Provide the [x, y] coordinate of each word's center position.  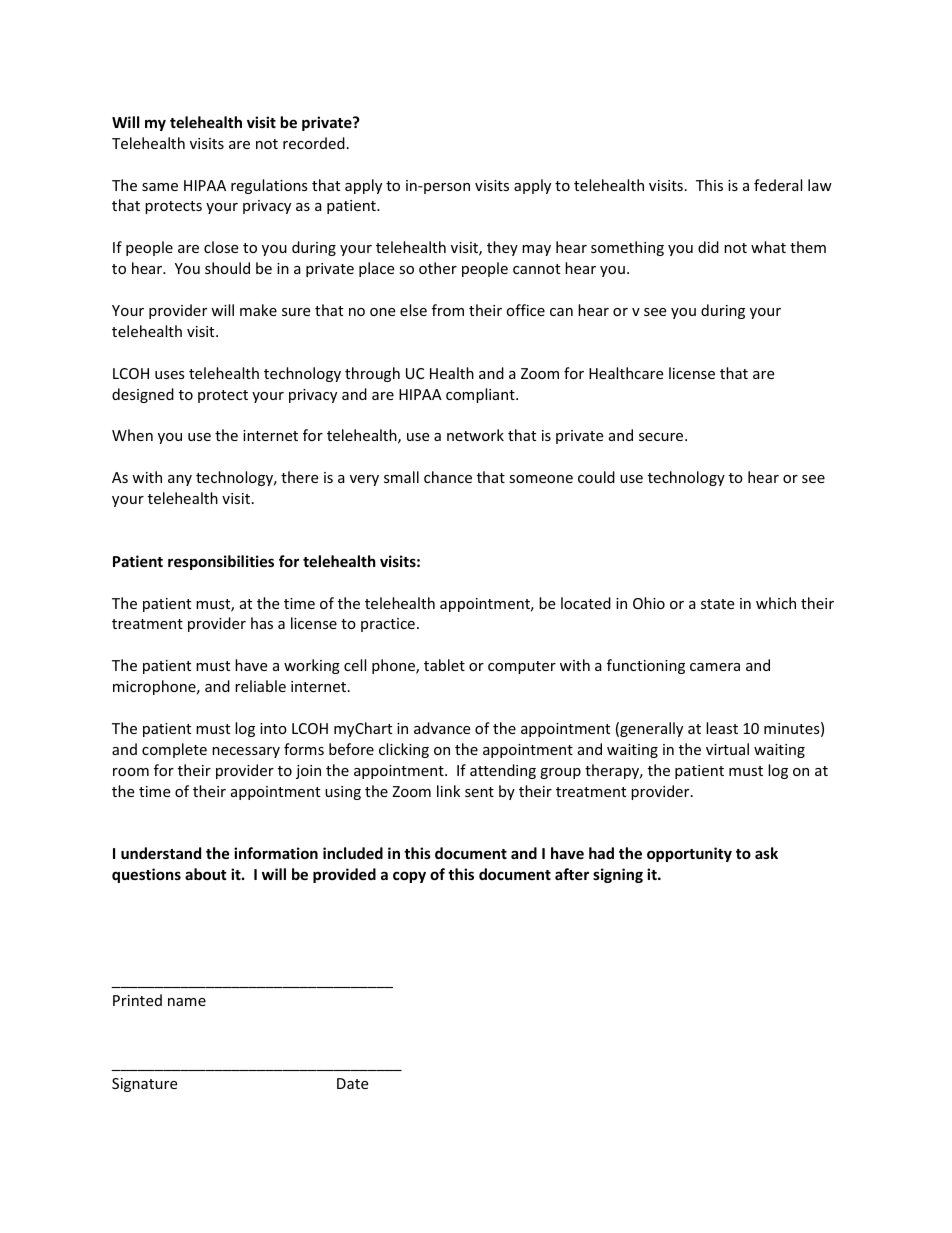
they [502, 248]
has [262, 623]
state [717, 604]
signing [618, 875]
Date [352, 1083]
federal [778, 185]
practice [388, 625]
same [160, 187]
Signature [144, 1085]
